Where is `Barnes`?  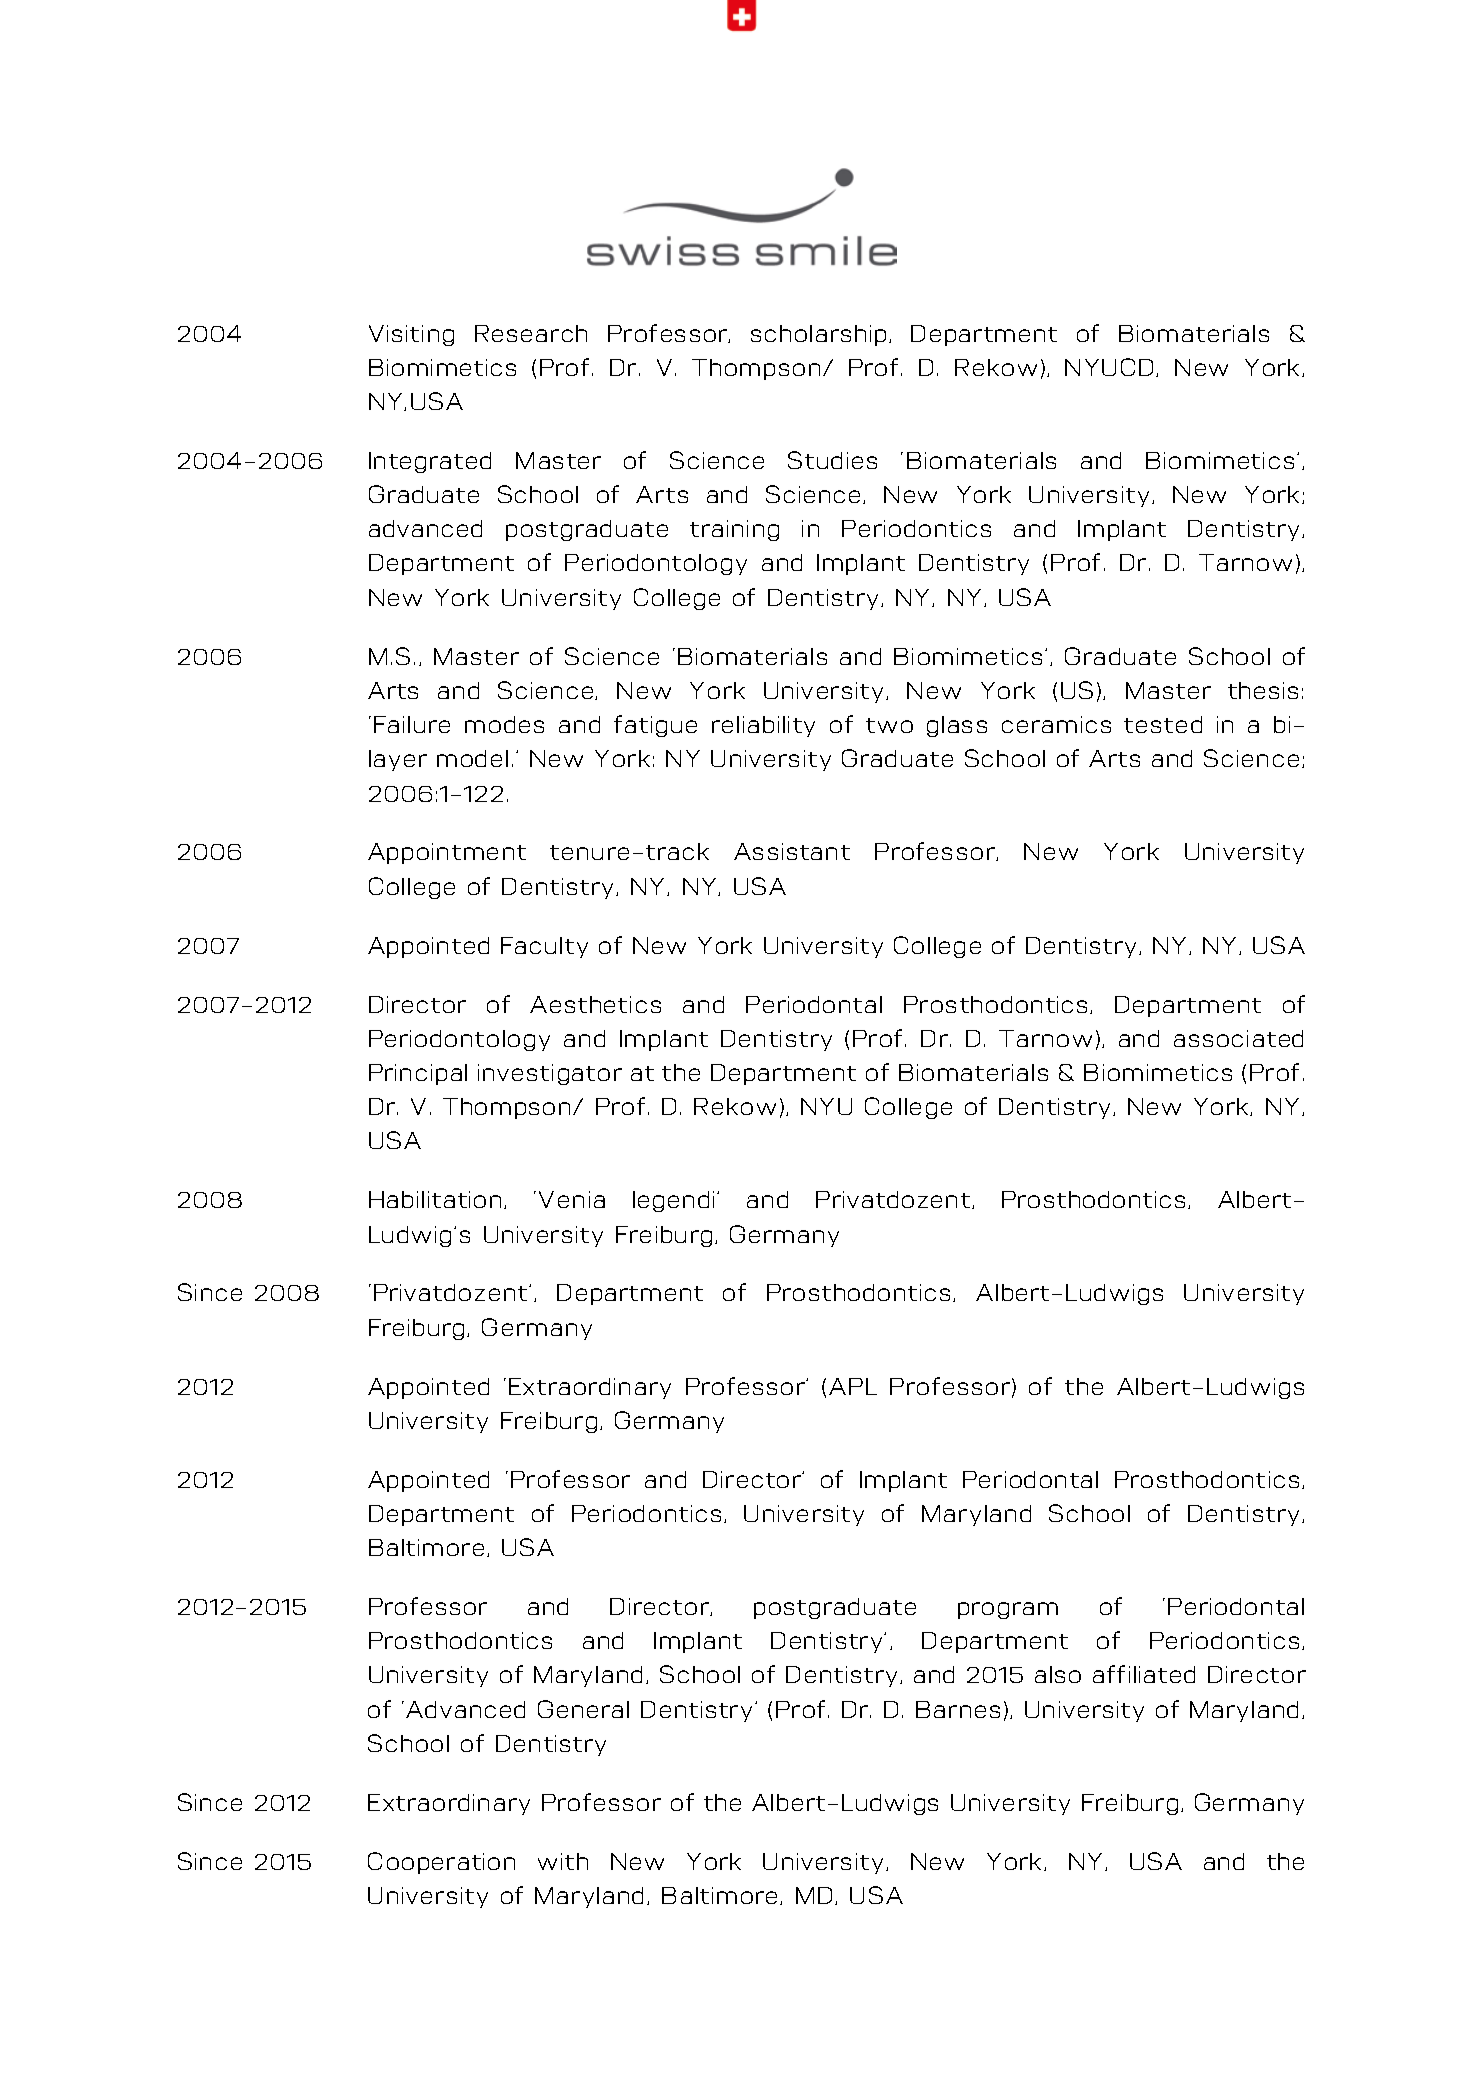 Barnes is located at coordinates (958, 1709).
